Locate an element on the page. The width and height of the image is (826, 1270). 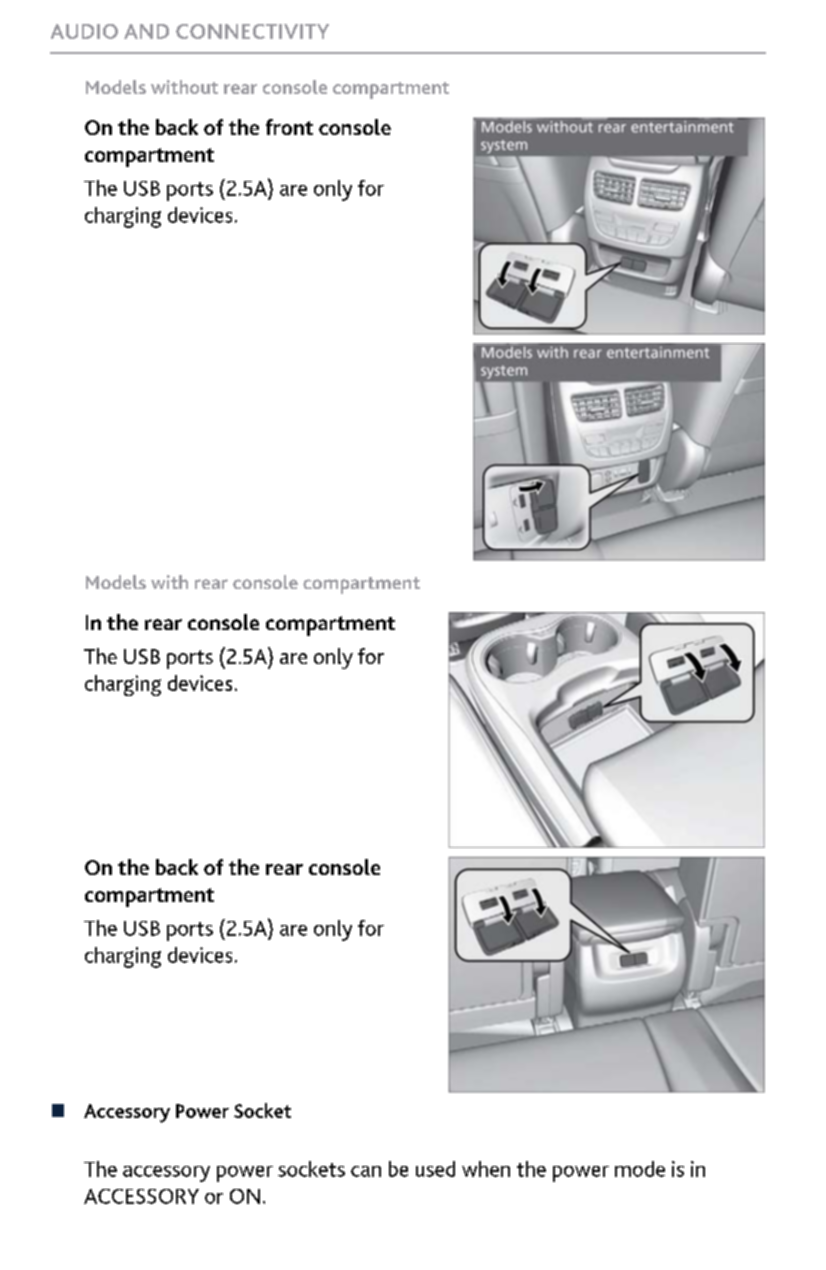
CONNECTIVITY is located at coordinates (252, 31).
